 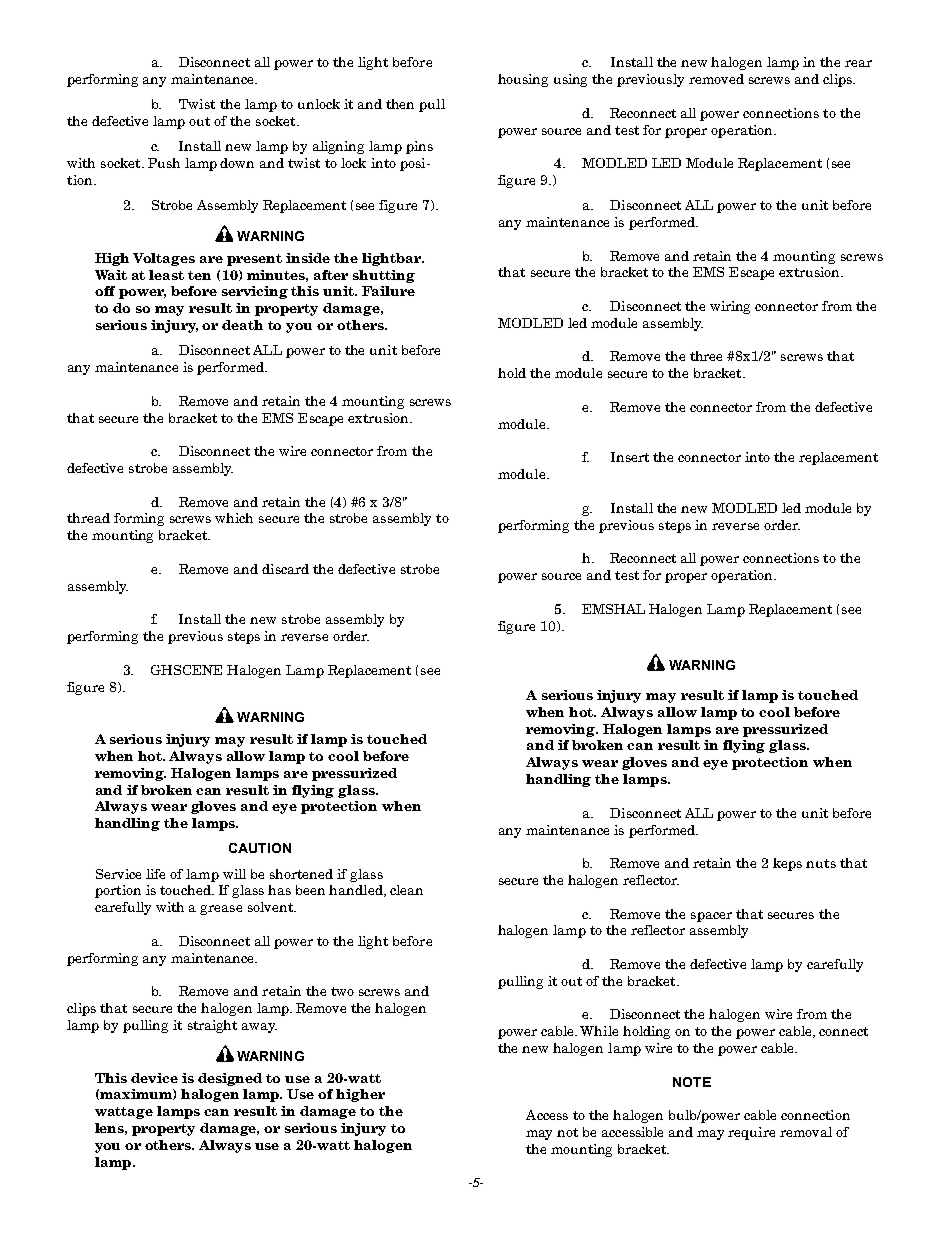 What do you see at coordinates (234, 518) in the document?
I see `which` at bounding box center [234, 518].
